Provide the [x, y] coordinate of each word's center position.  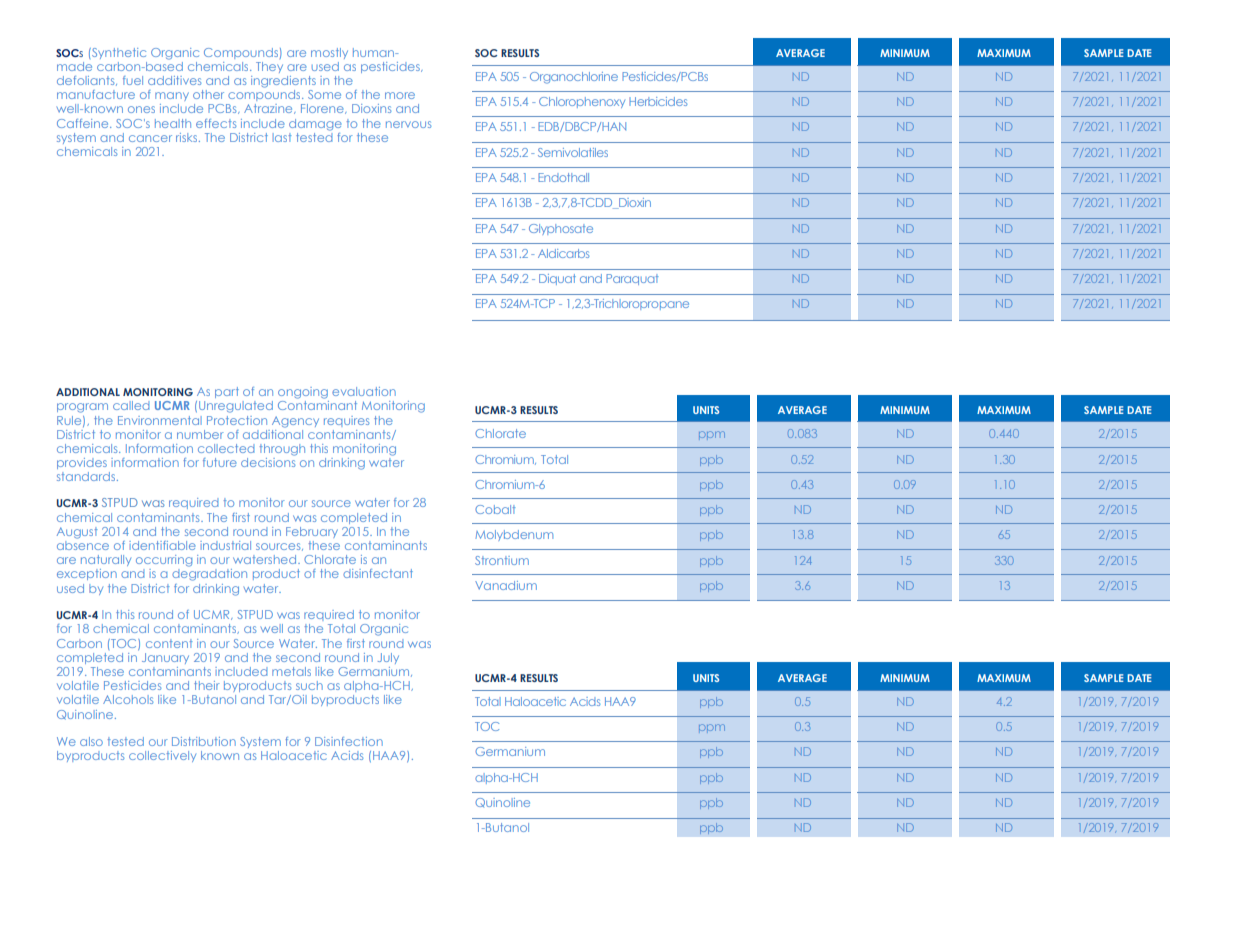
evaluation [364, 391]
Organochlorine [574, 78]
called [131, 405]
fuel [133, 80]
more [400, 95]
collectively [162, 756]
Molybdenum [514, 535]
